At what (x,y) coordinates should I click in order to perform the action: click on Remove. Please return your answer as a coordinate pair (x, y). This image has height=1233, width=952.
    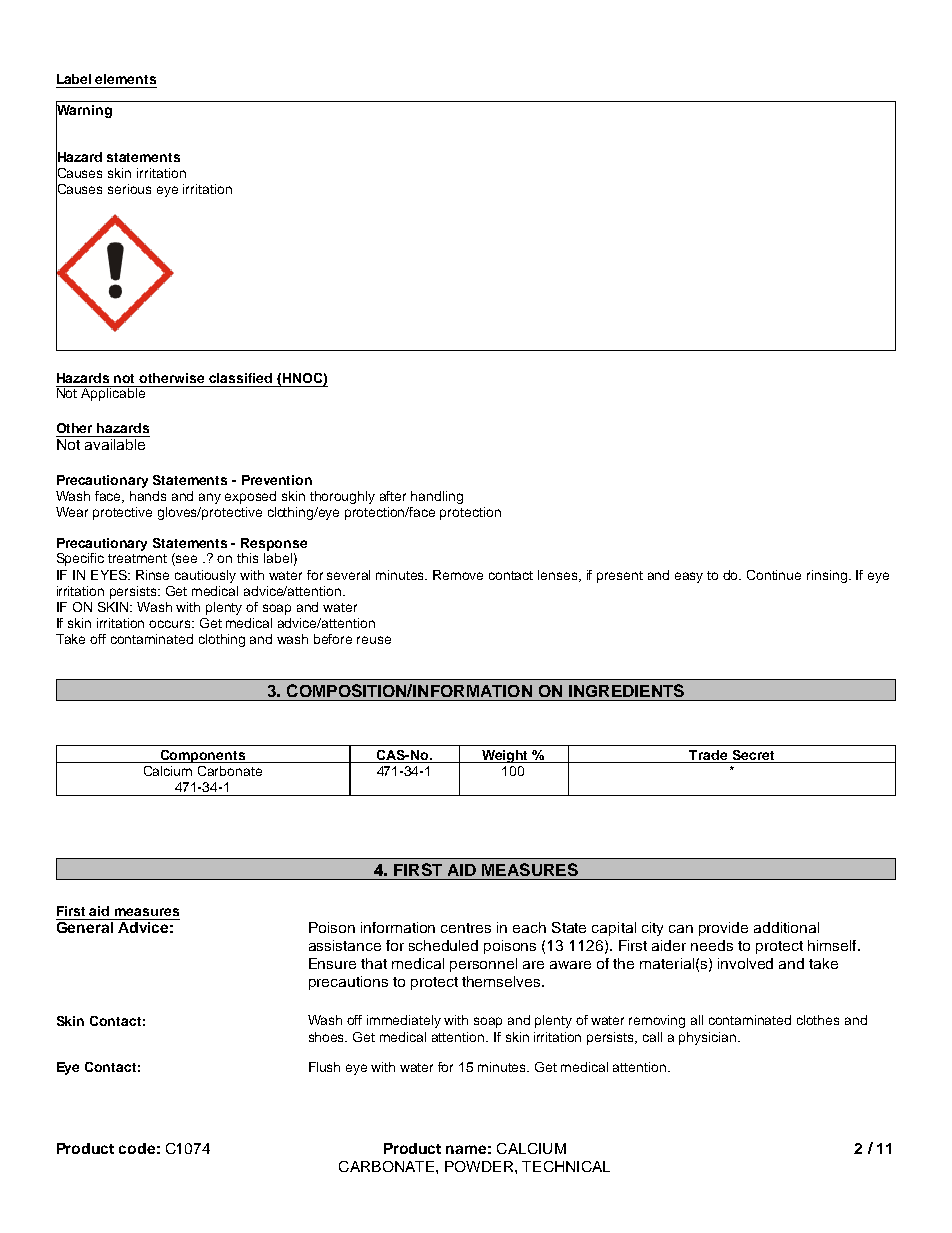
    Looking at the image, I should click on (458, 575).
